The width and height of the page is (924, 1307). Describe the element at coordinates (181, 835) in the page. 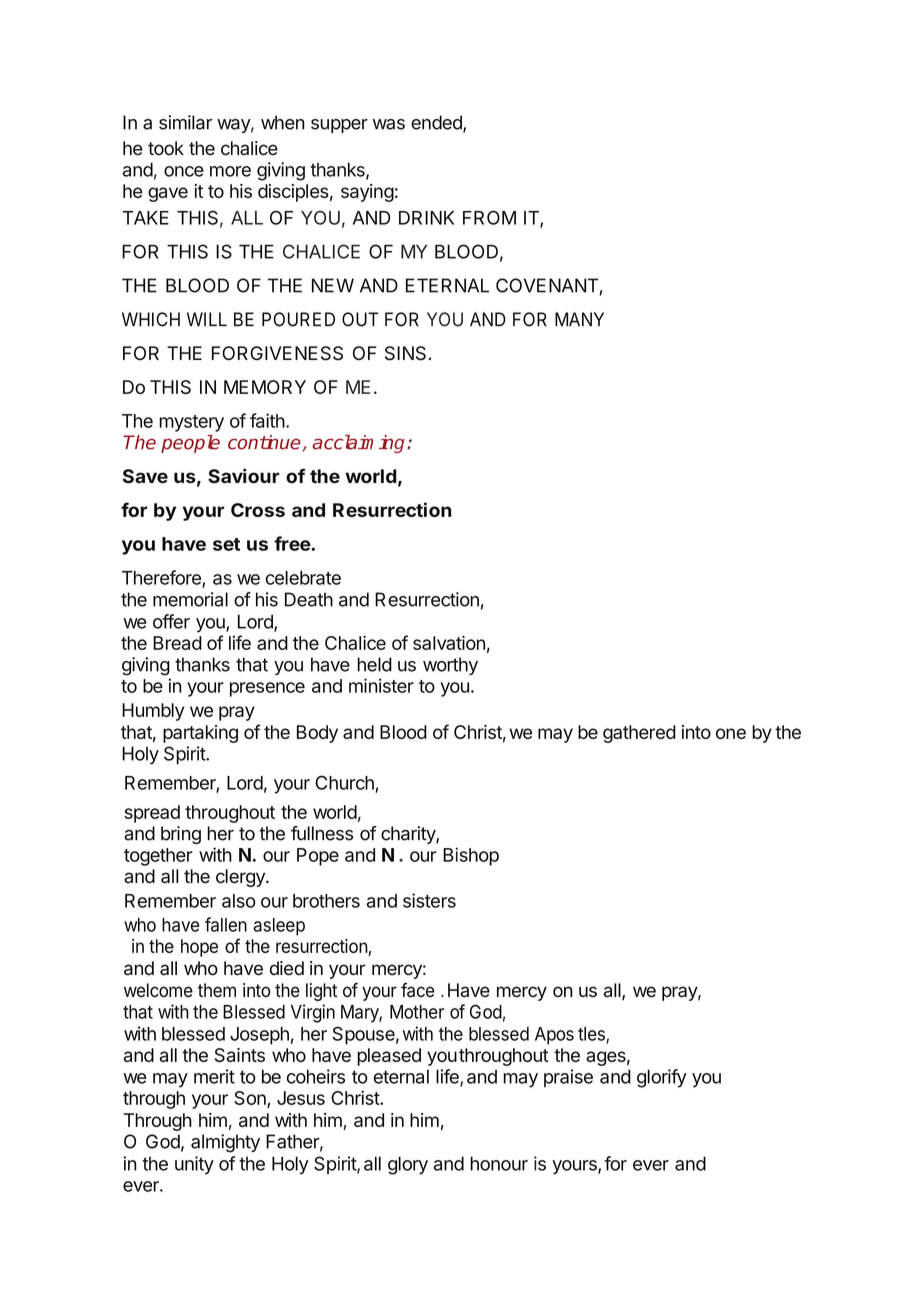

I see `bring` at that location.
